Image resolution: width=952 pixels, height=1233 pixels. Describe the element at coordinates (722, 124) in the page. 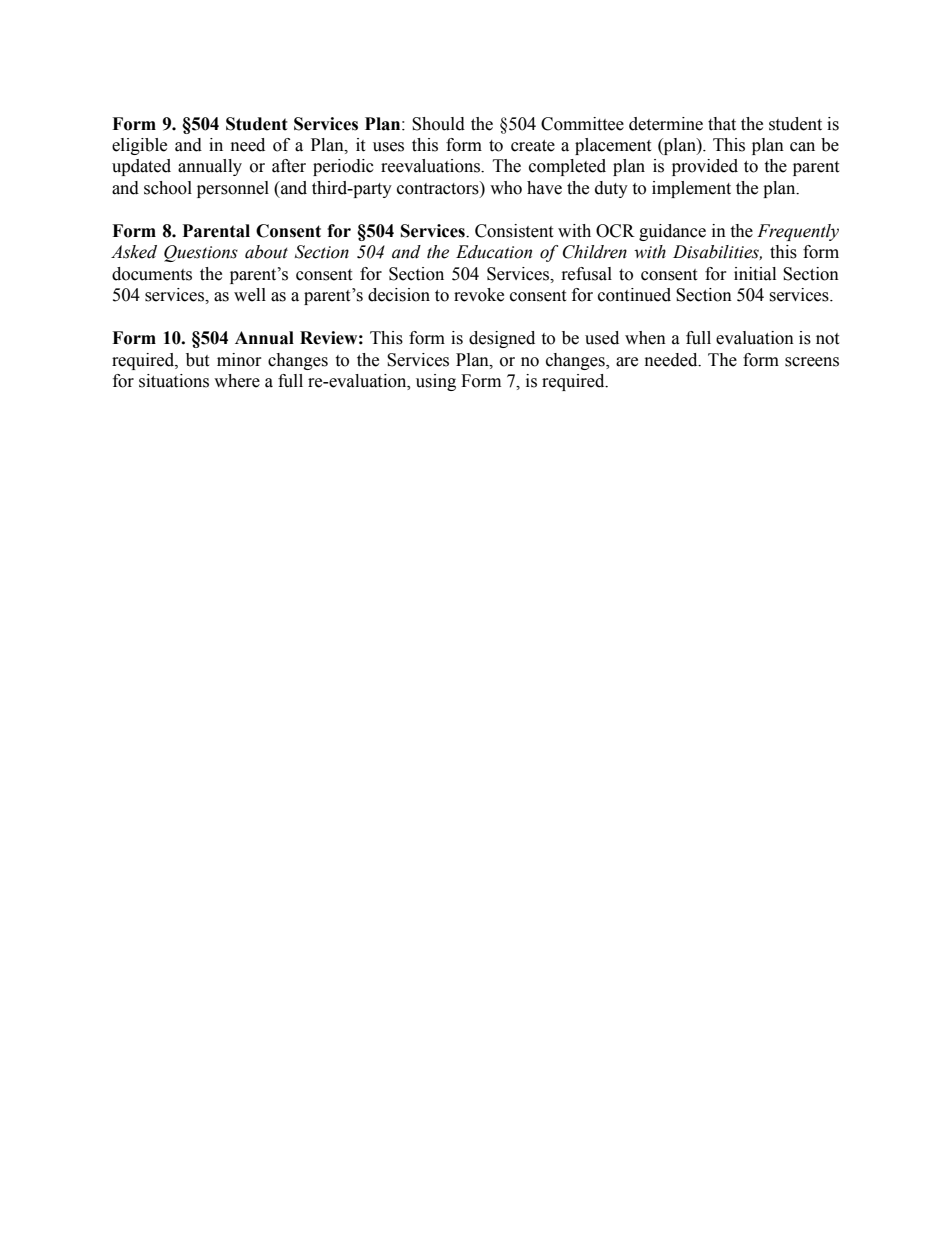

I see `that` at that location.
